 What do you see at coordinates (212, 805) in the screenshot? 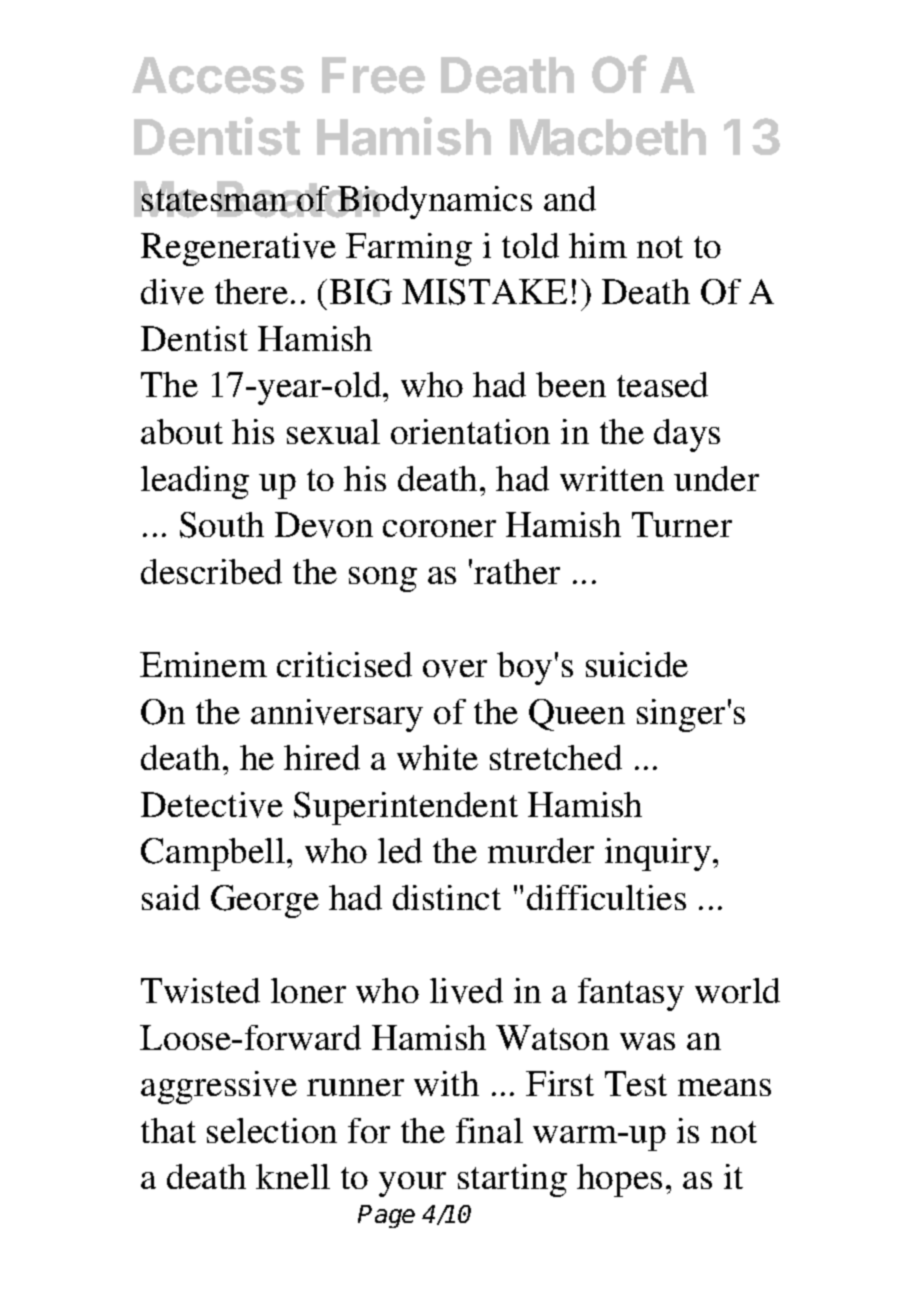
I see `Detective` at bounding box center [212, 805].
